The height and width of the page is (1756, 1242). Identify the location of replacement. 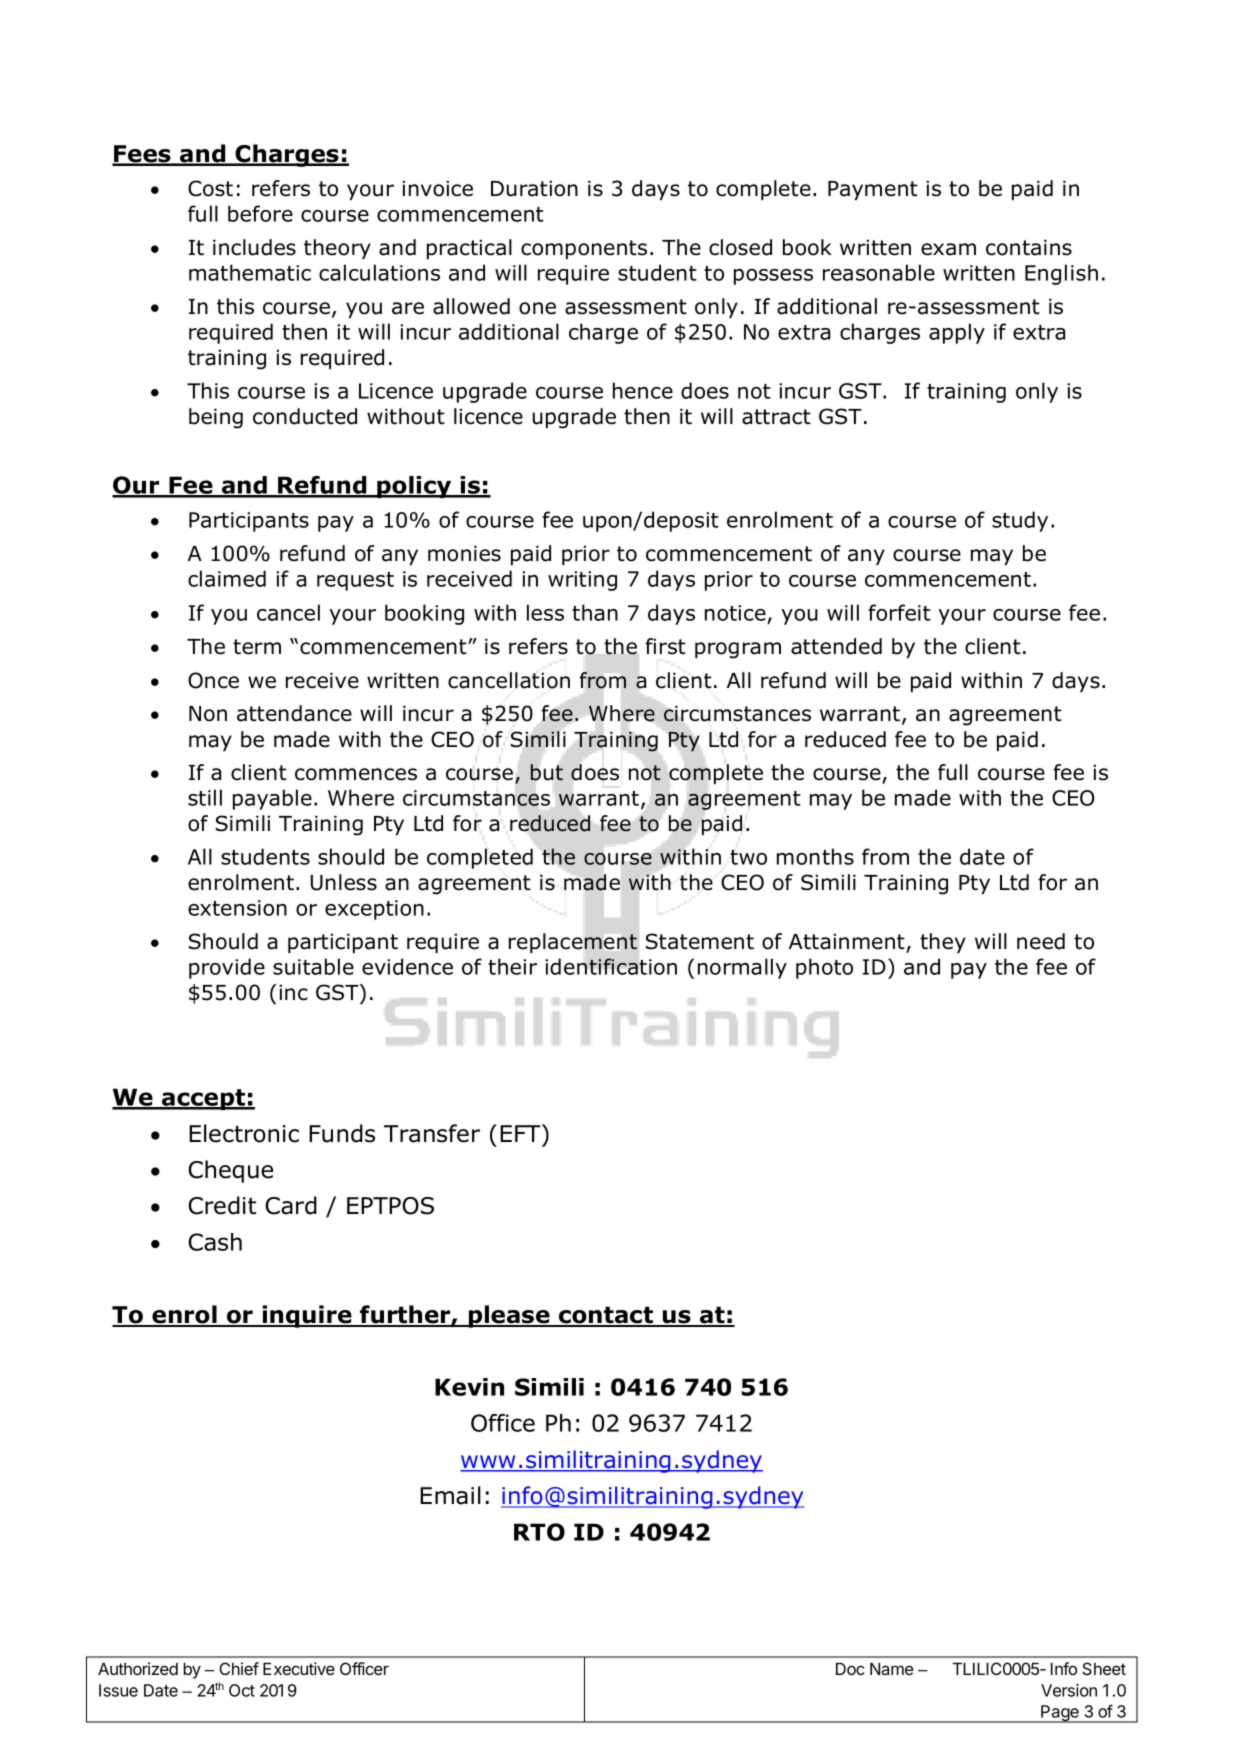
(573, 943).
